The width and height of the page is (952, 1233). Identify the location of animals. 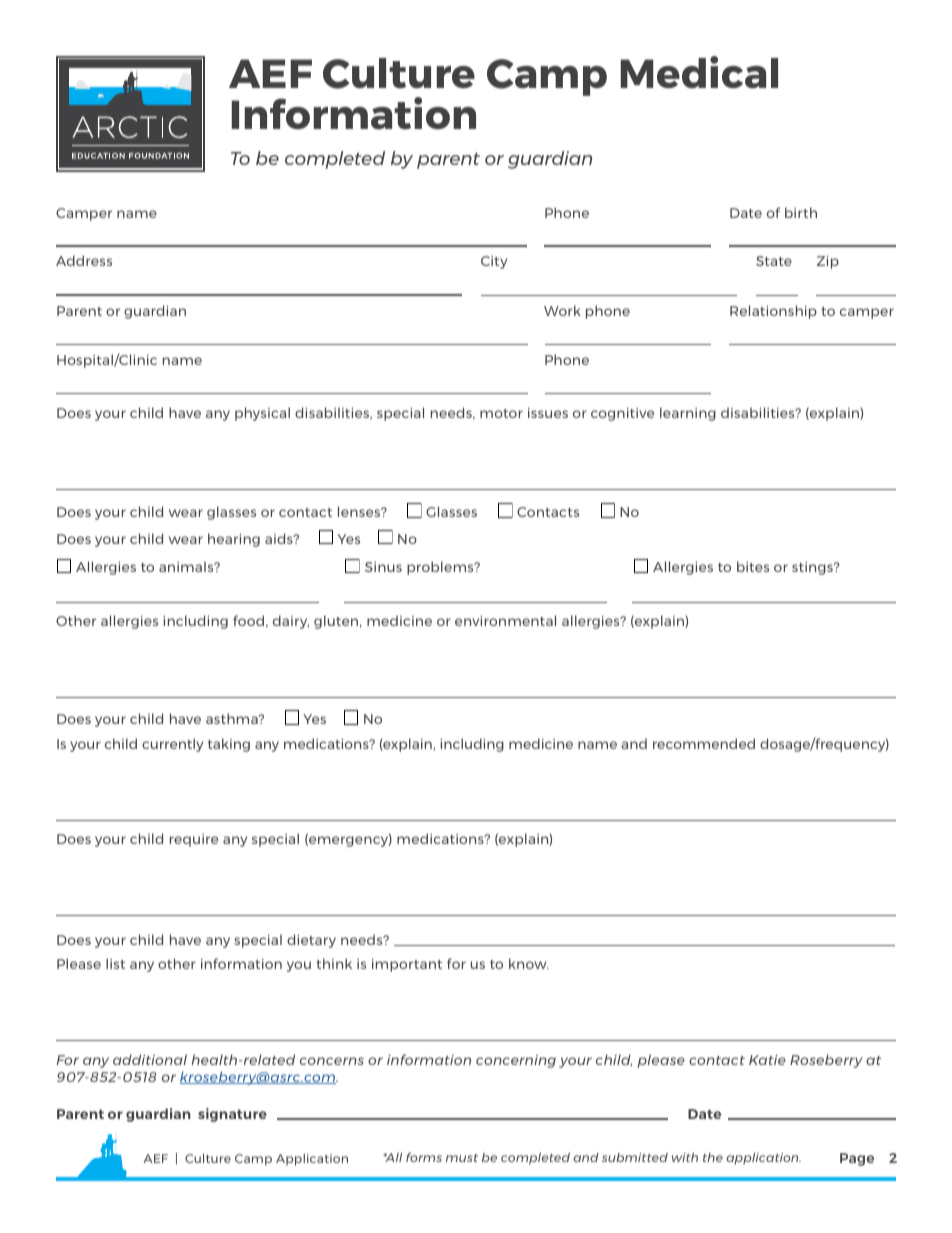
(187, 566).
